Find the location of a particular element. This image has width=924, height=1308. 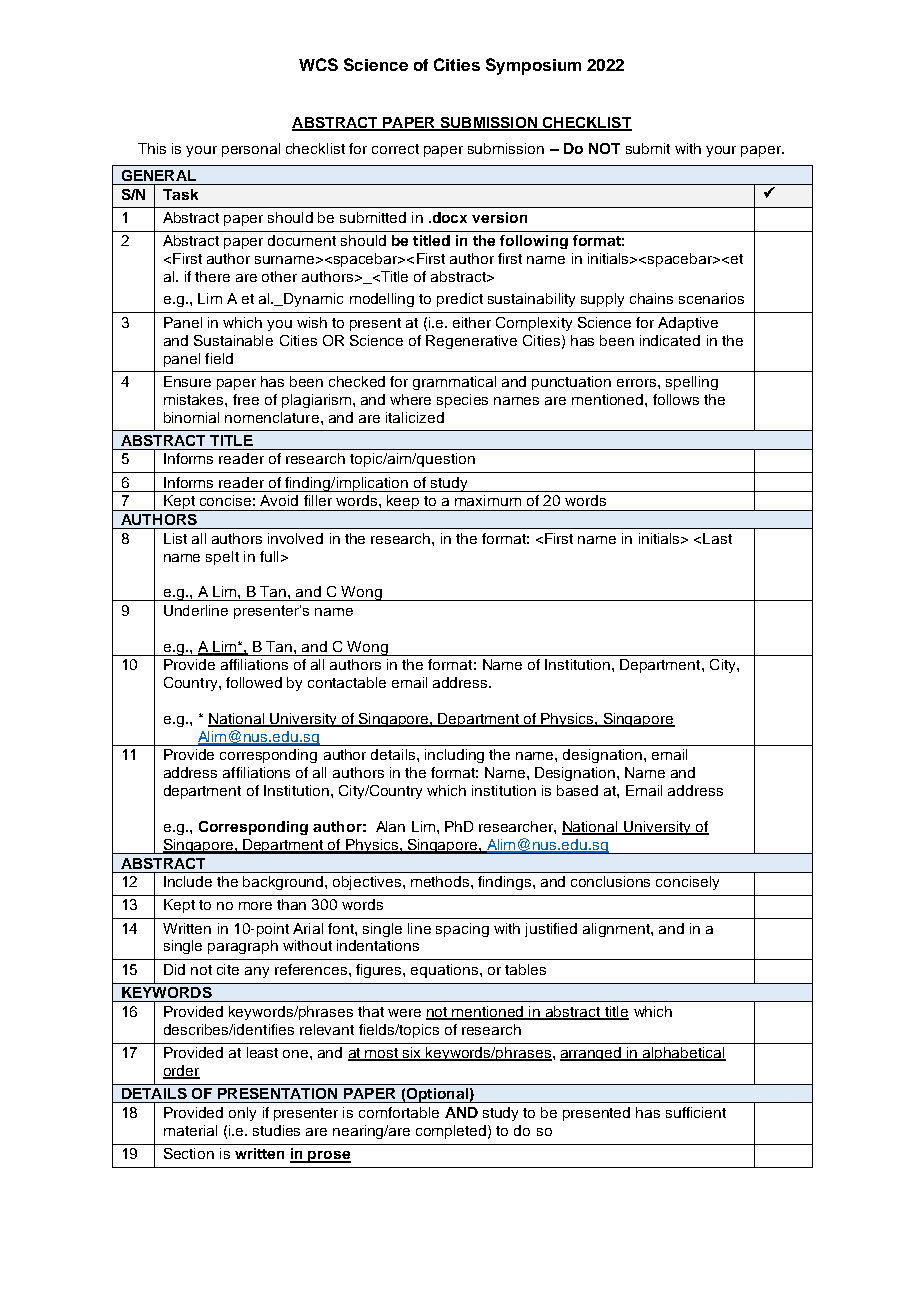

based is located at coordinates (577, 790).
